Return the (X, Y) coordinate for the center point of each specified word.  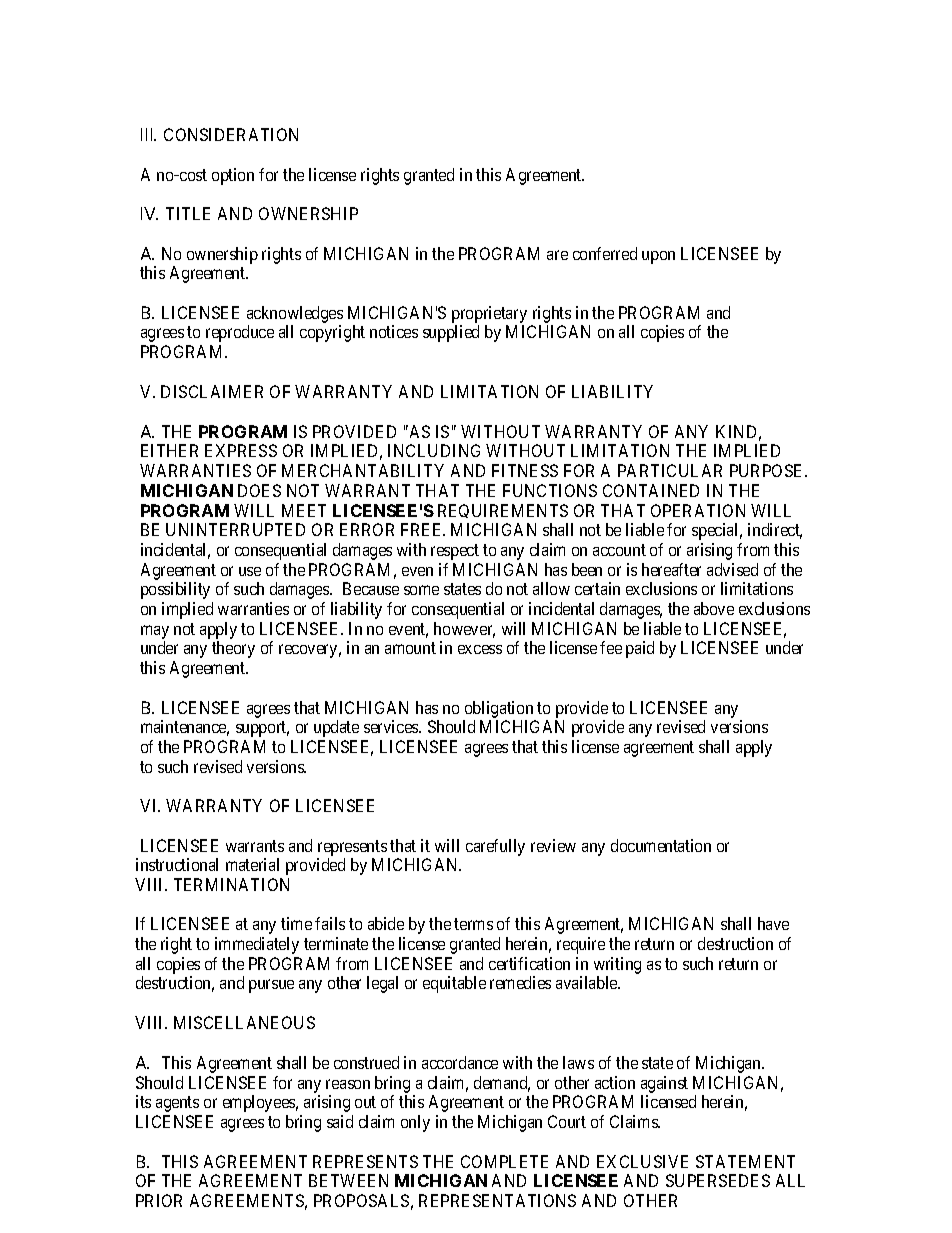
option (233, 176)
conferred (605, 253)
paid (640, 649)
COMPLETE (504, 1161)
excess (480, 649)
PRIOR (159, 1200)
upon (658, 257)
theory (233, 649)
